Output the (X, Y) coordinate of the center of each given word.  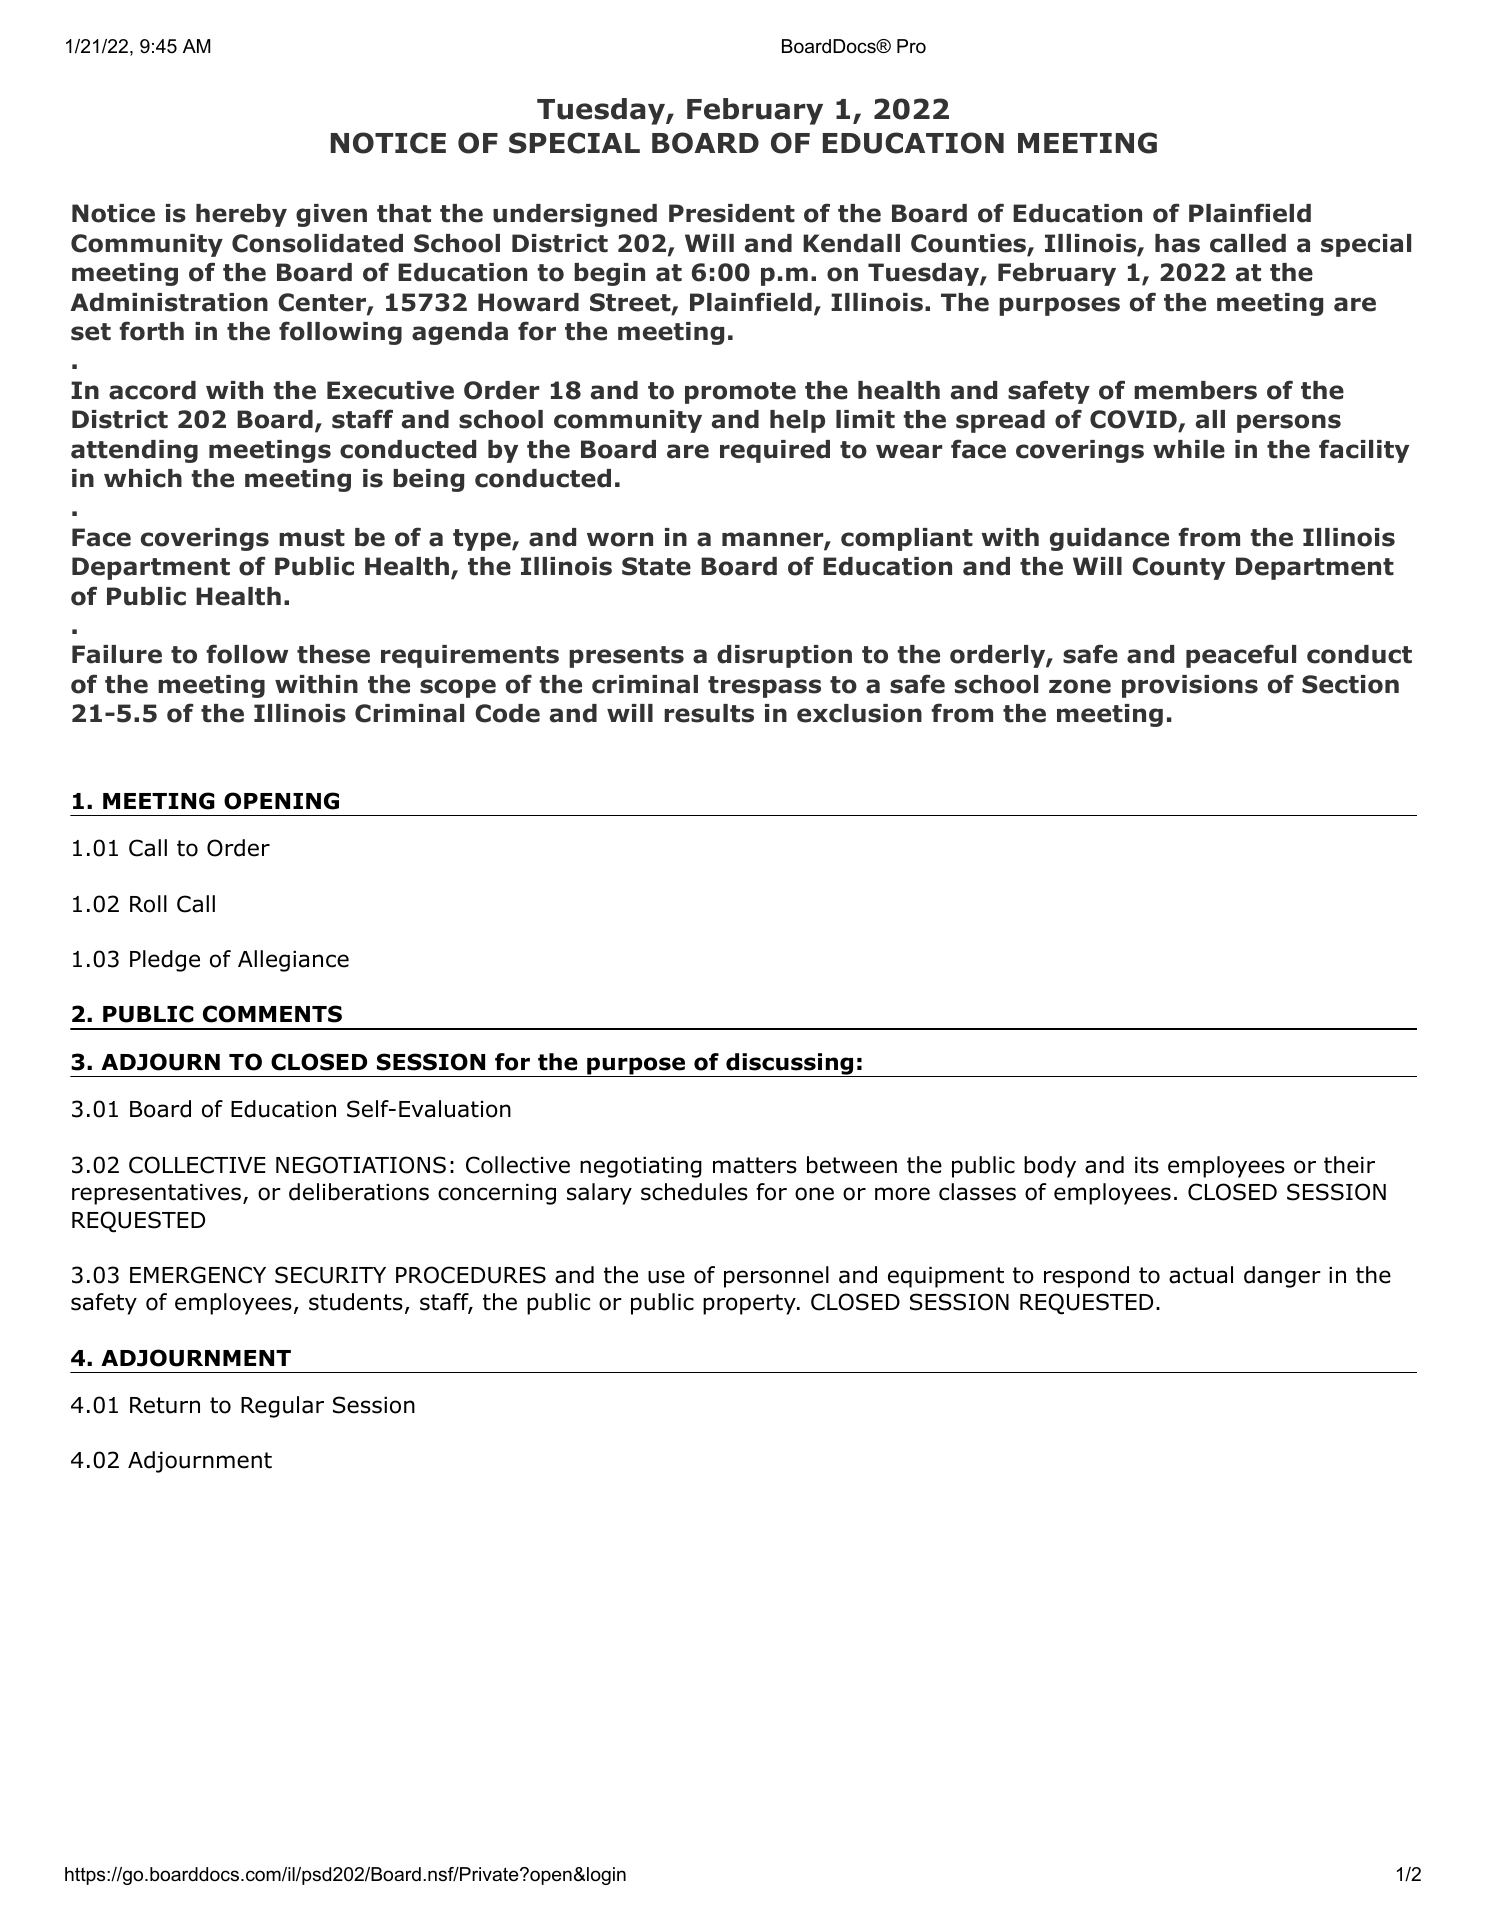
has (1177, 243)
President (732, 213)
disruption (784, 656)
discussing (789, 1065)
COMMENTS (272, 1014)
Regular (282, 1407)
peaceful (1241, 656)
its (1147, 1165)
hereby (241, 215)
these (333, 654)
